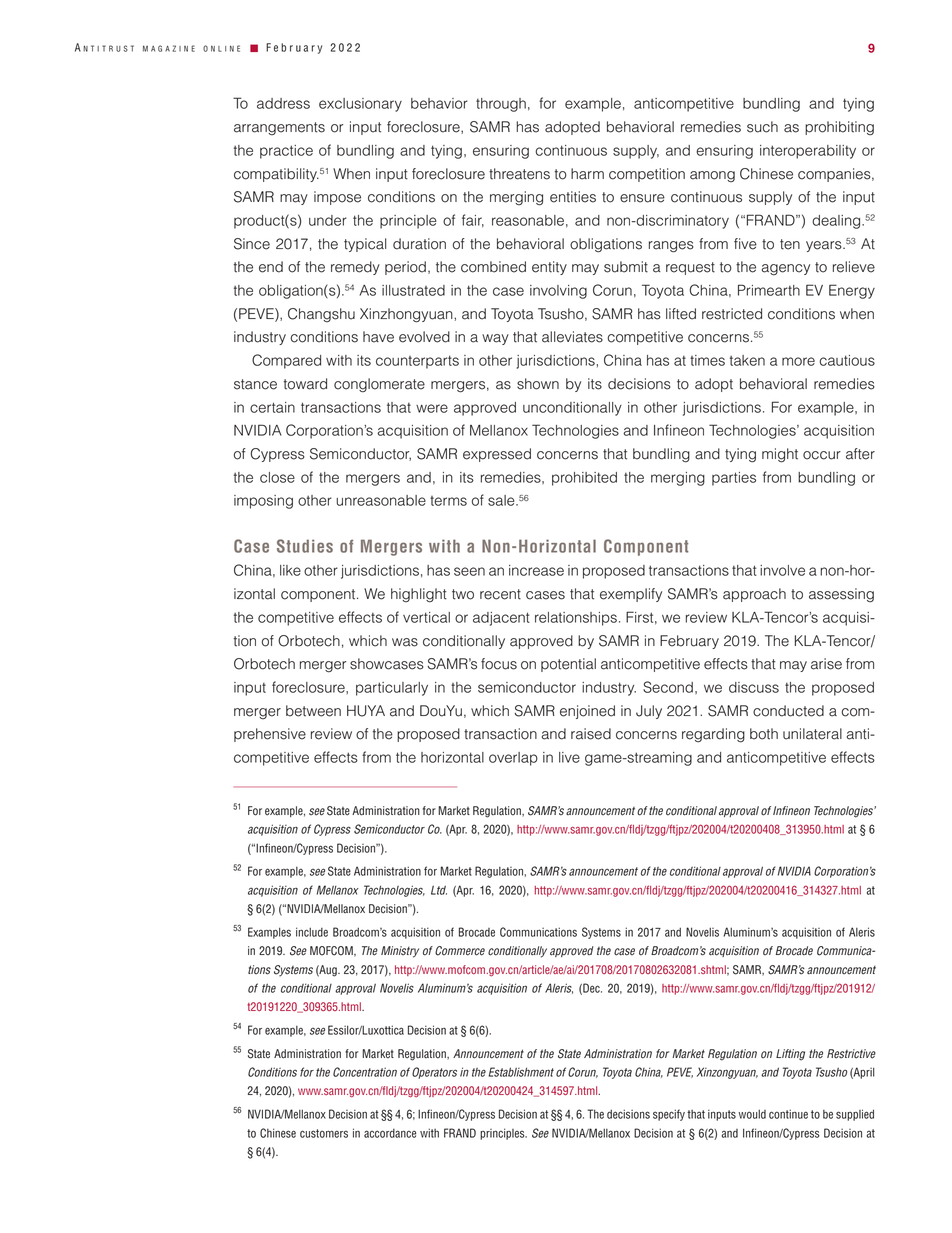 This document has width=952, height=1233. What do you see at coordinates (286, 152) in the document?
I see `practice` at bounding box center [286, 152].
